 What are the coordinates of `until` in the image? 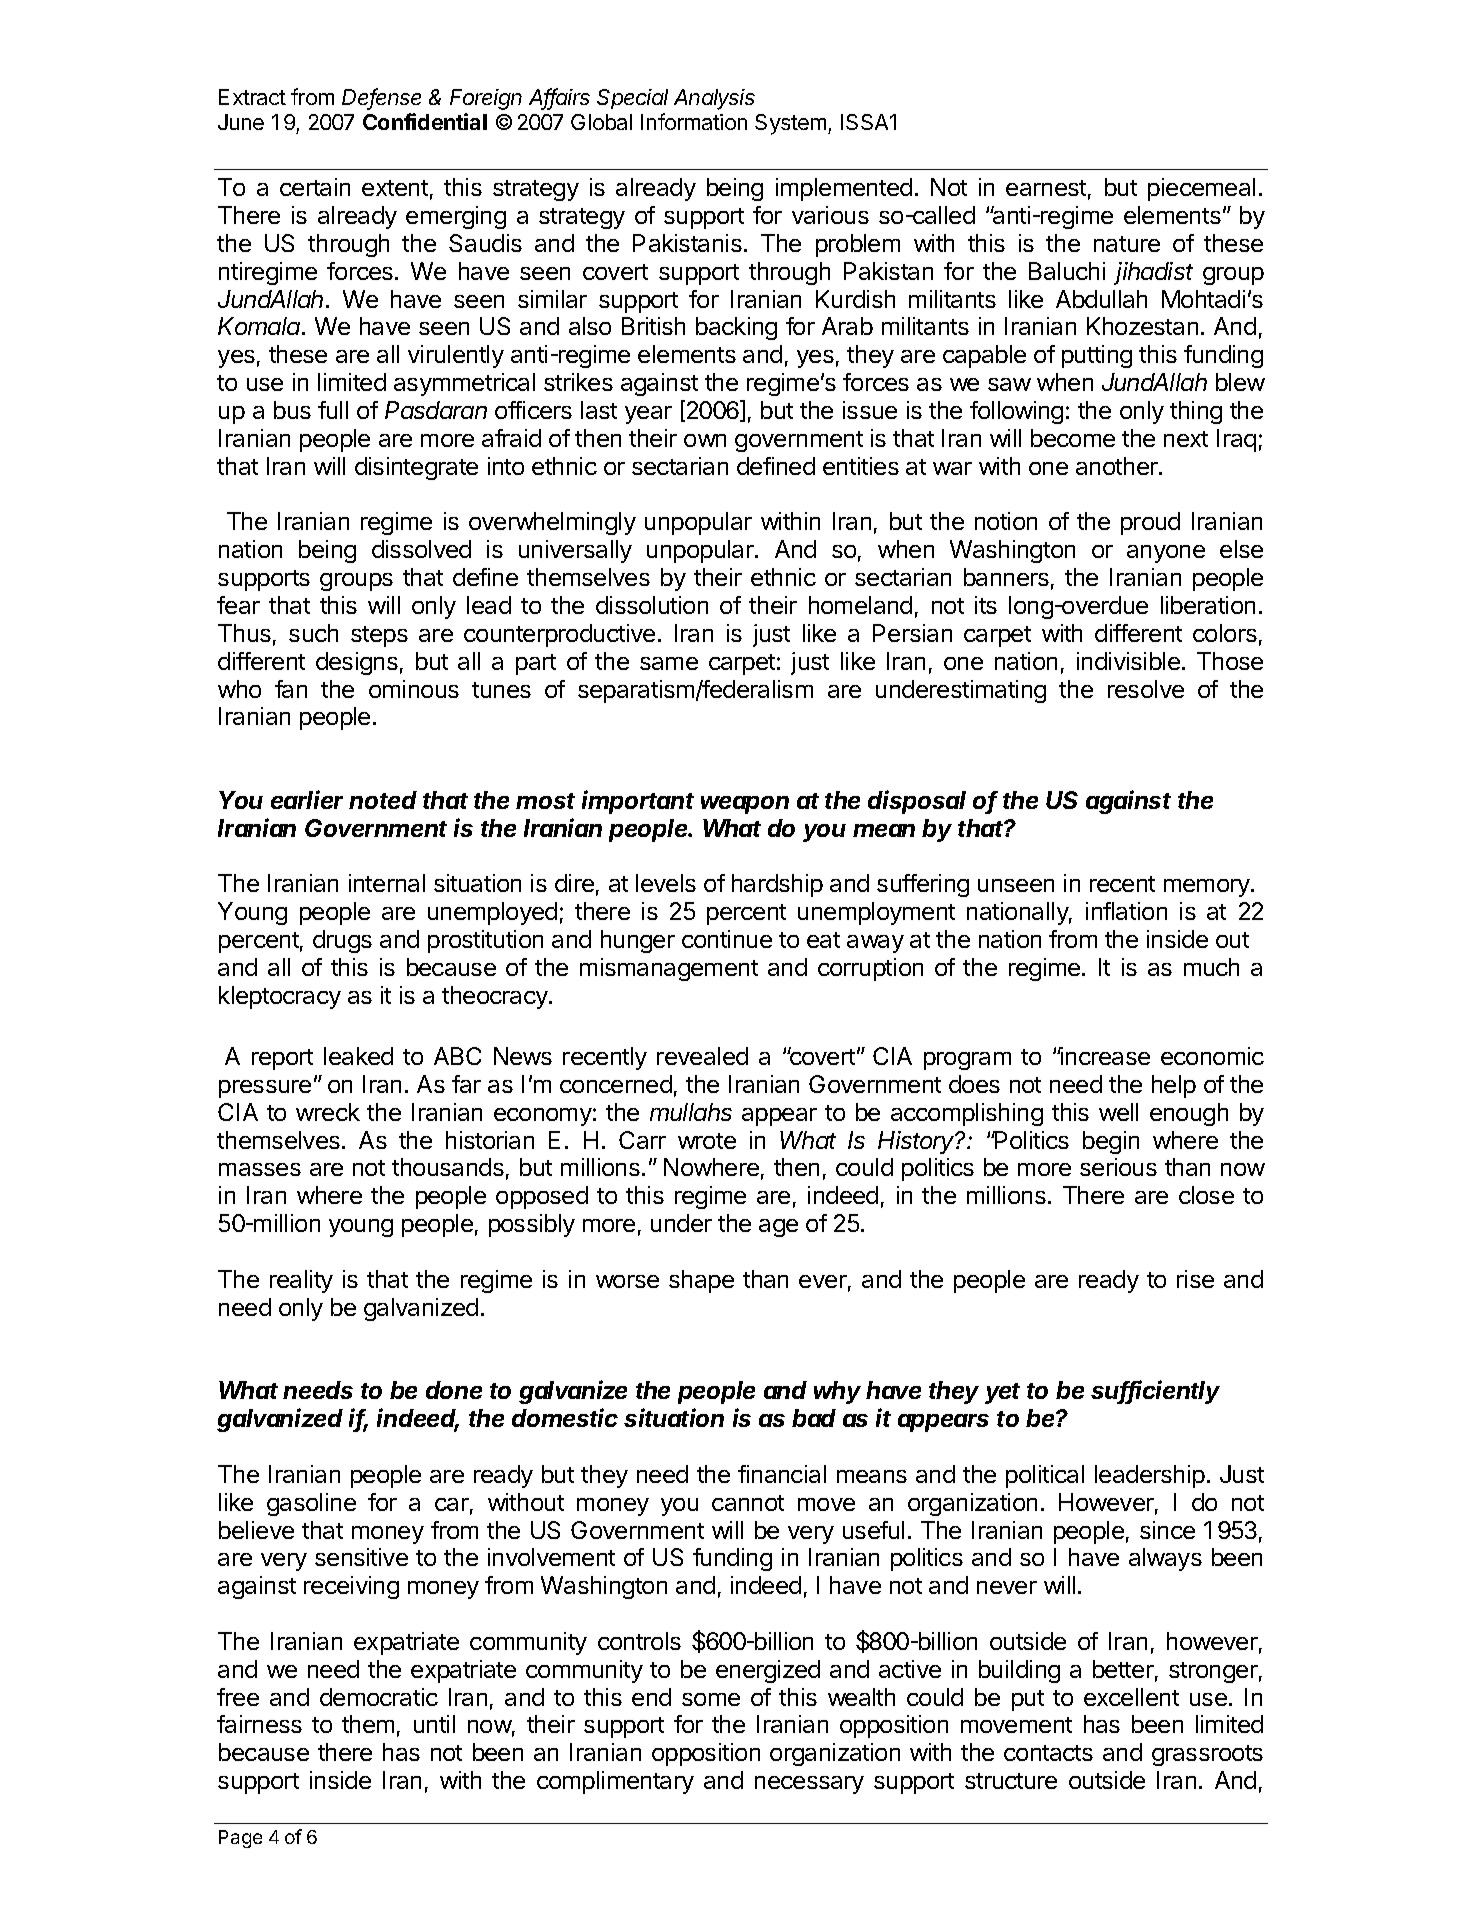 It's located at (434, 1724).
